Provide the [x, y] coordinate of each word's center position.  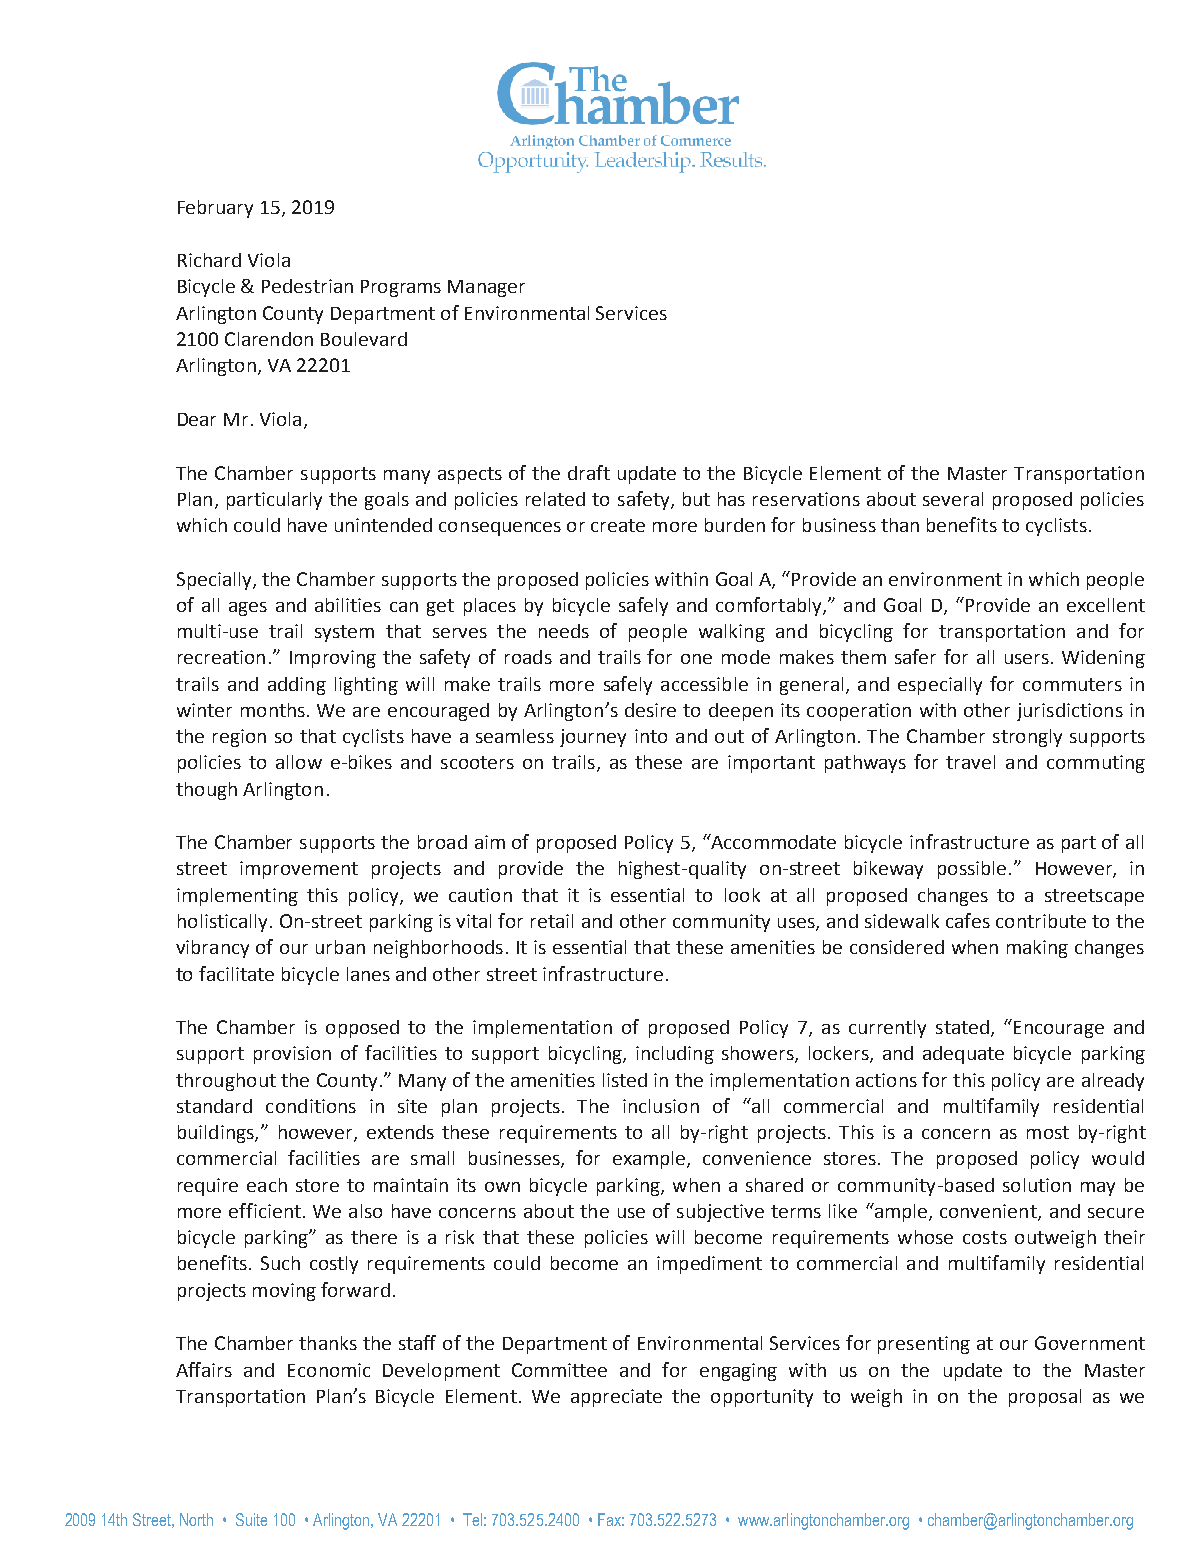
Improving [333, 659]
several [953, 499]
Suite [251, 1519]
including [675, 1055]
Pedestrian [307, 286]
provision [292, 1055]
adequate [963, 1055]
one [696, 659]
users [1027, 659]
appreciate [616, 1398]
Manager [486, 288]
